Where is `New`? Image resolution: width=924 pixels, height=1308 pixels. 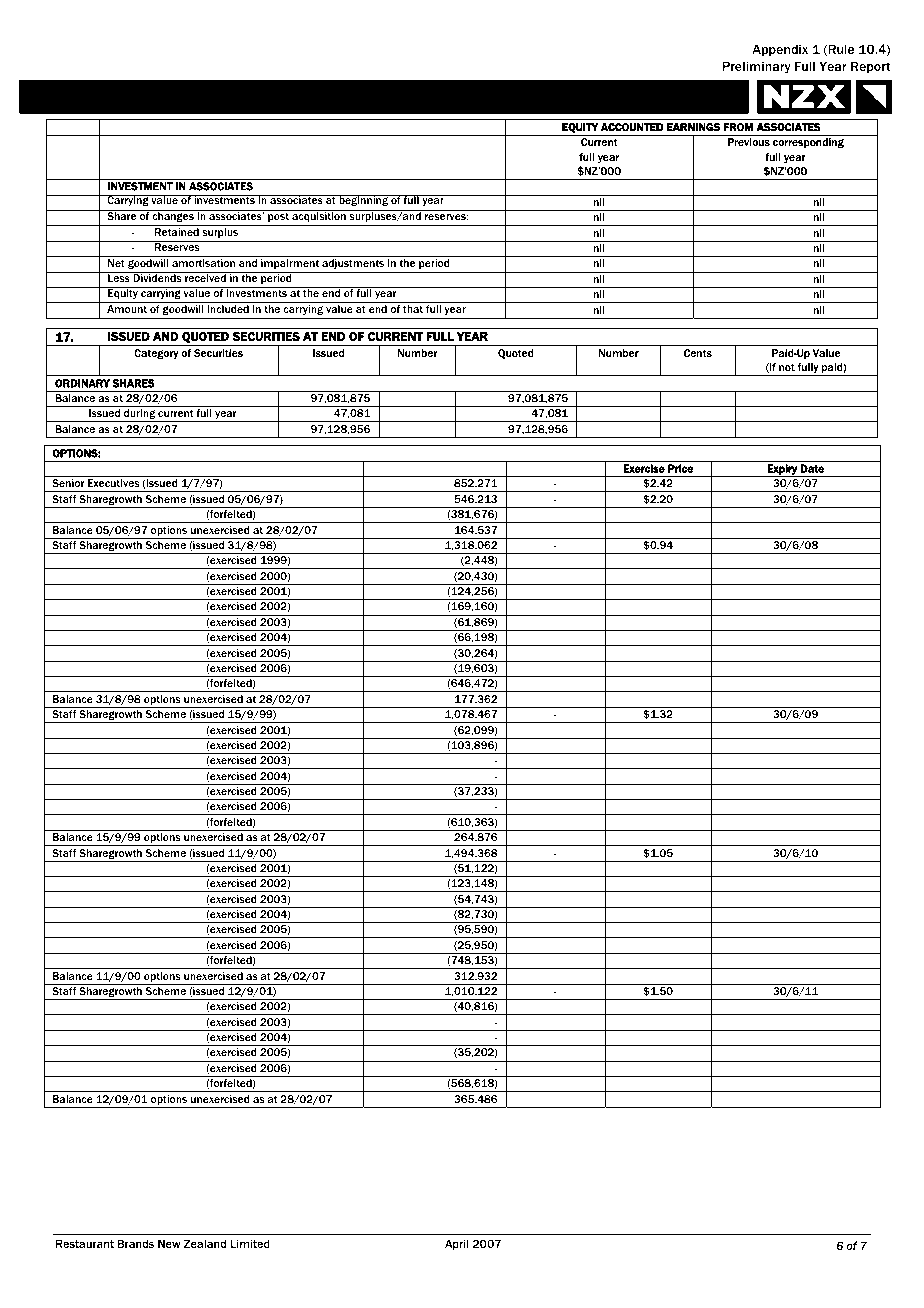 New is located at coordinates (169, 1243).
